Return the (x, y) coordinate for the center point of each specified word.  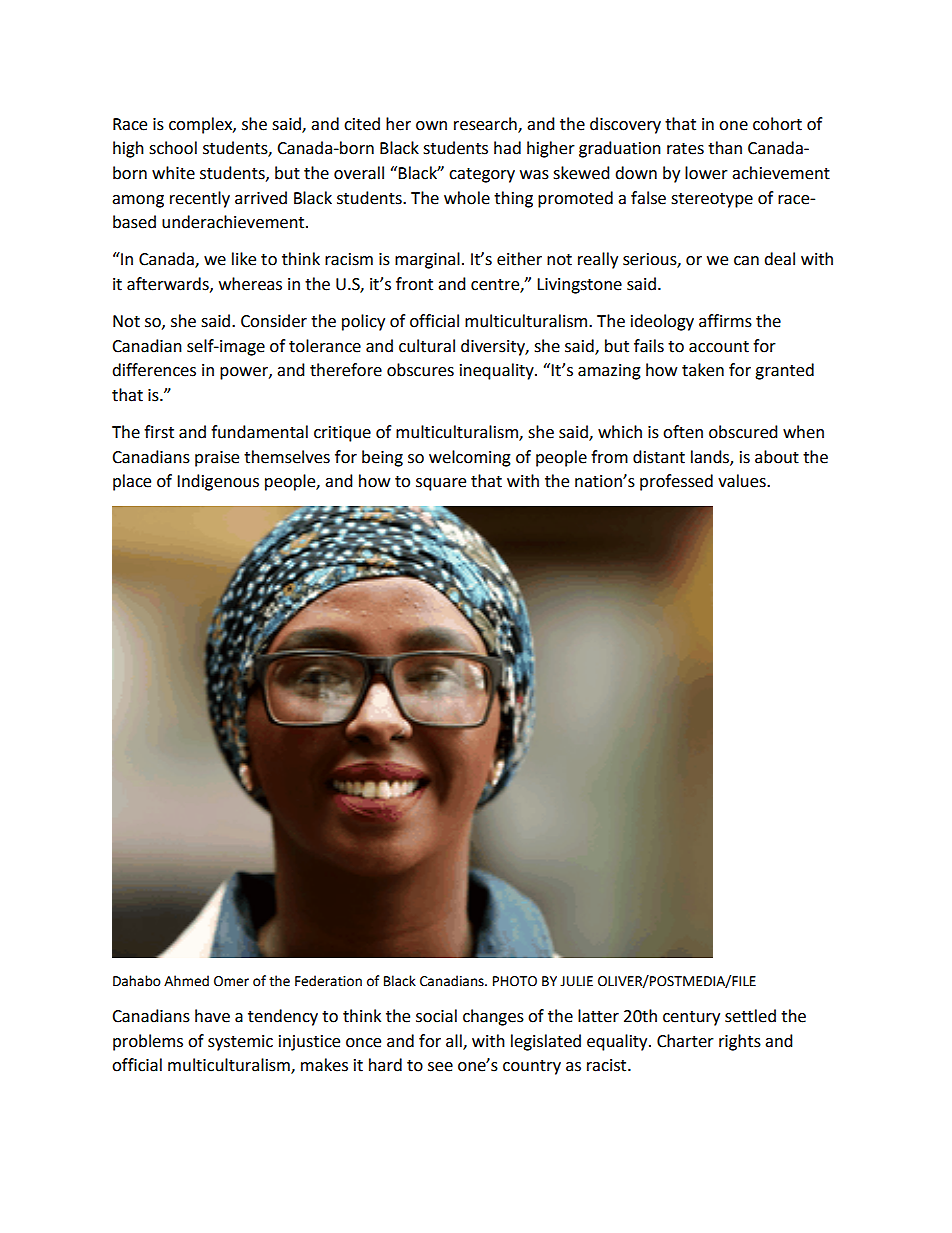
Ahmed (186, 981)
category (482, 175)
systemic (240, 1043)
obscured (743, 432)
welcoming (470, 458)
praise (217, 459)
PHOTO (515, 981)
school (173, 148)
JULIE (576, 981)
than (725, 148)
